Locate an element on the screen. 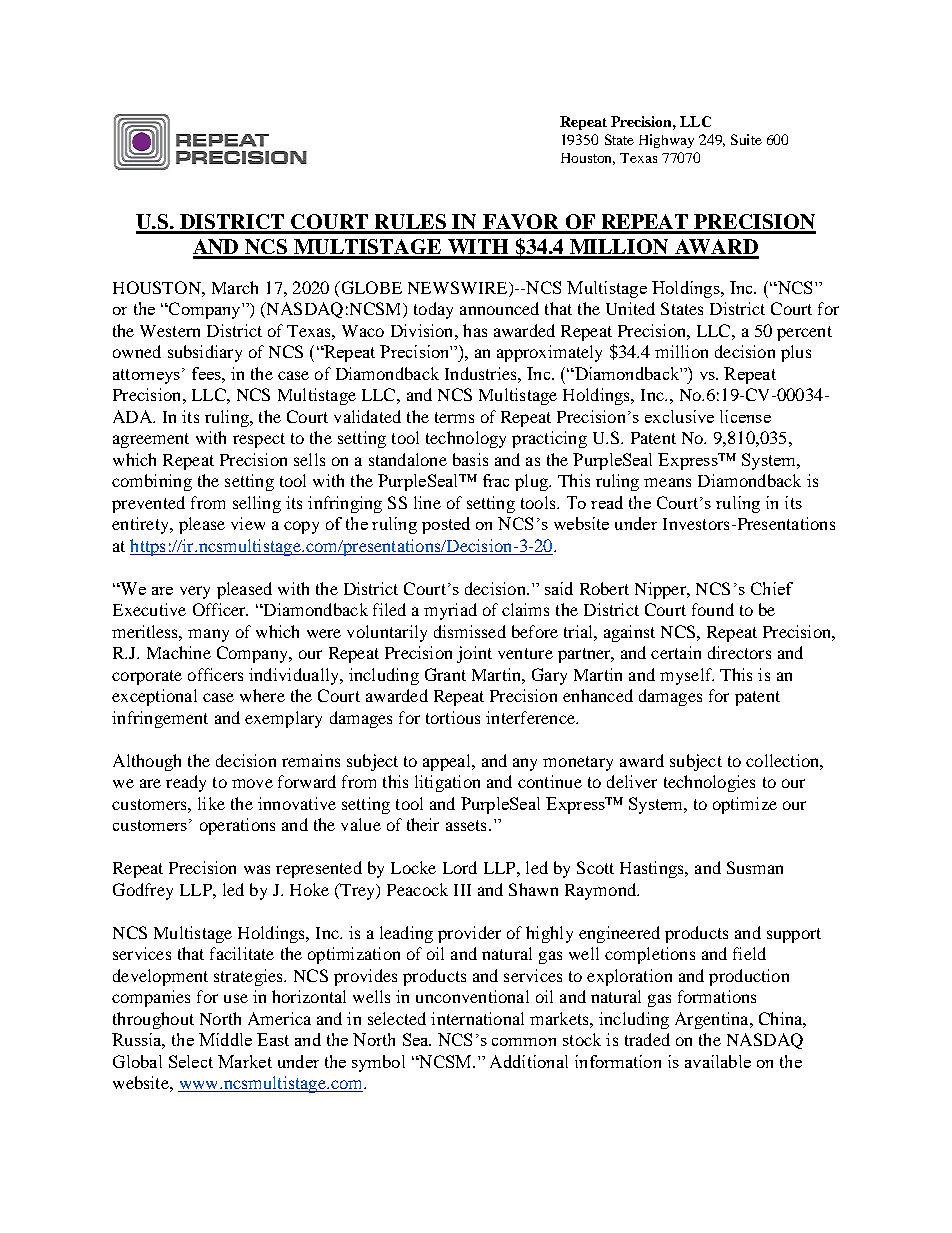 The image size is (952, 1233). basis is located at coordinates (470, 459).
